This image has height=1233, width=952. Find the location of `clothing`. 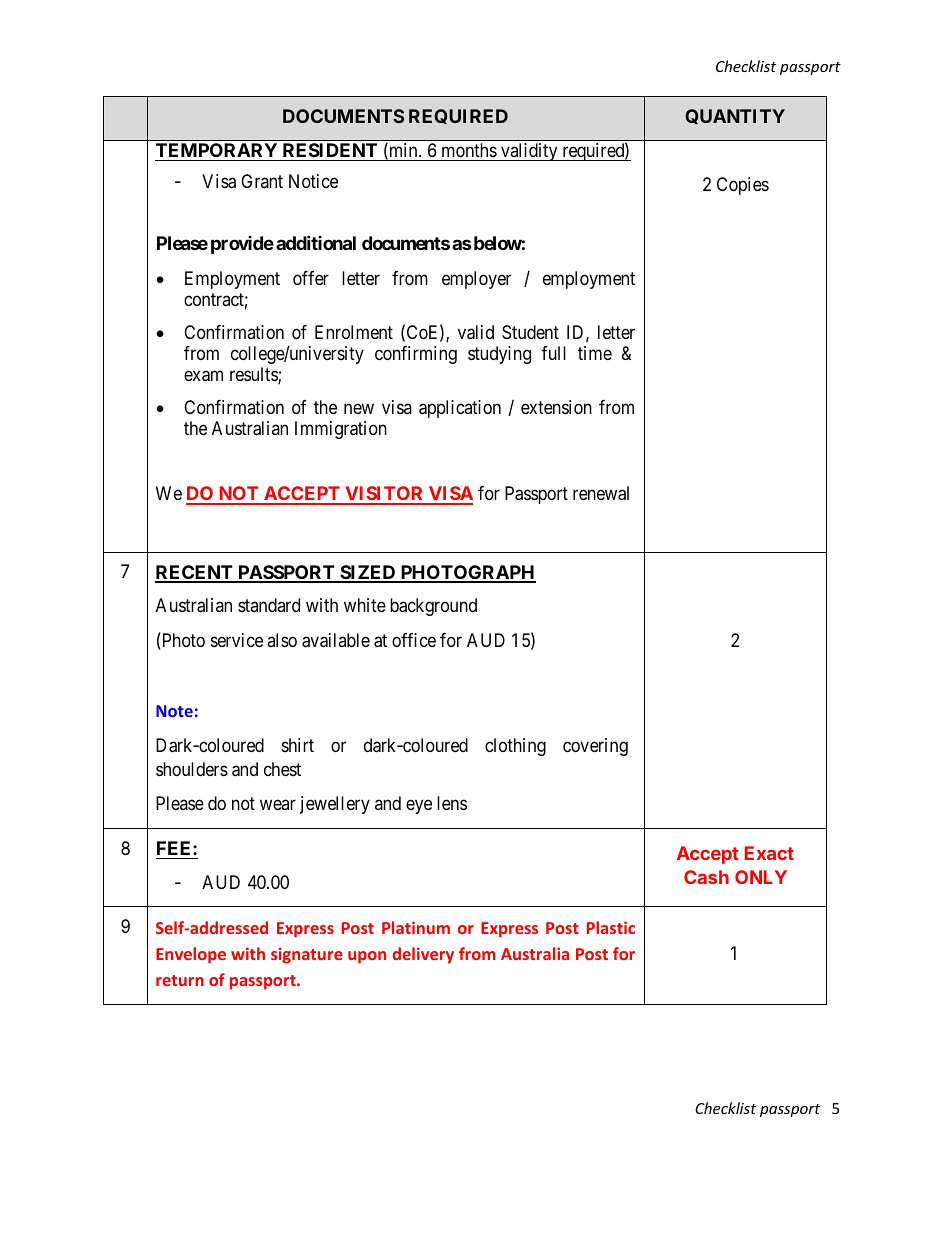

clothing is located at coordinates (515, 747).
